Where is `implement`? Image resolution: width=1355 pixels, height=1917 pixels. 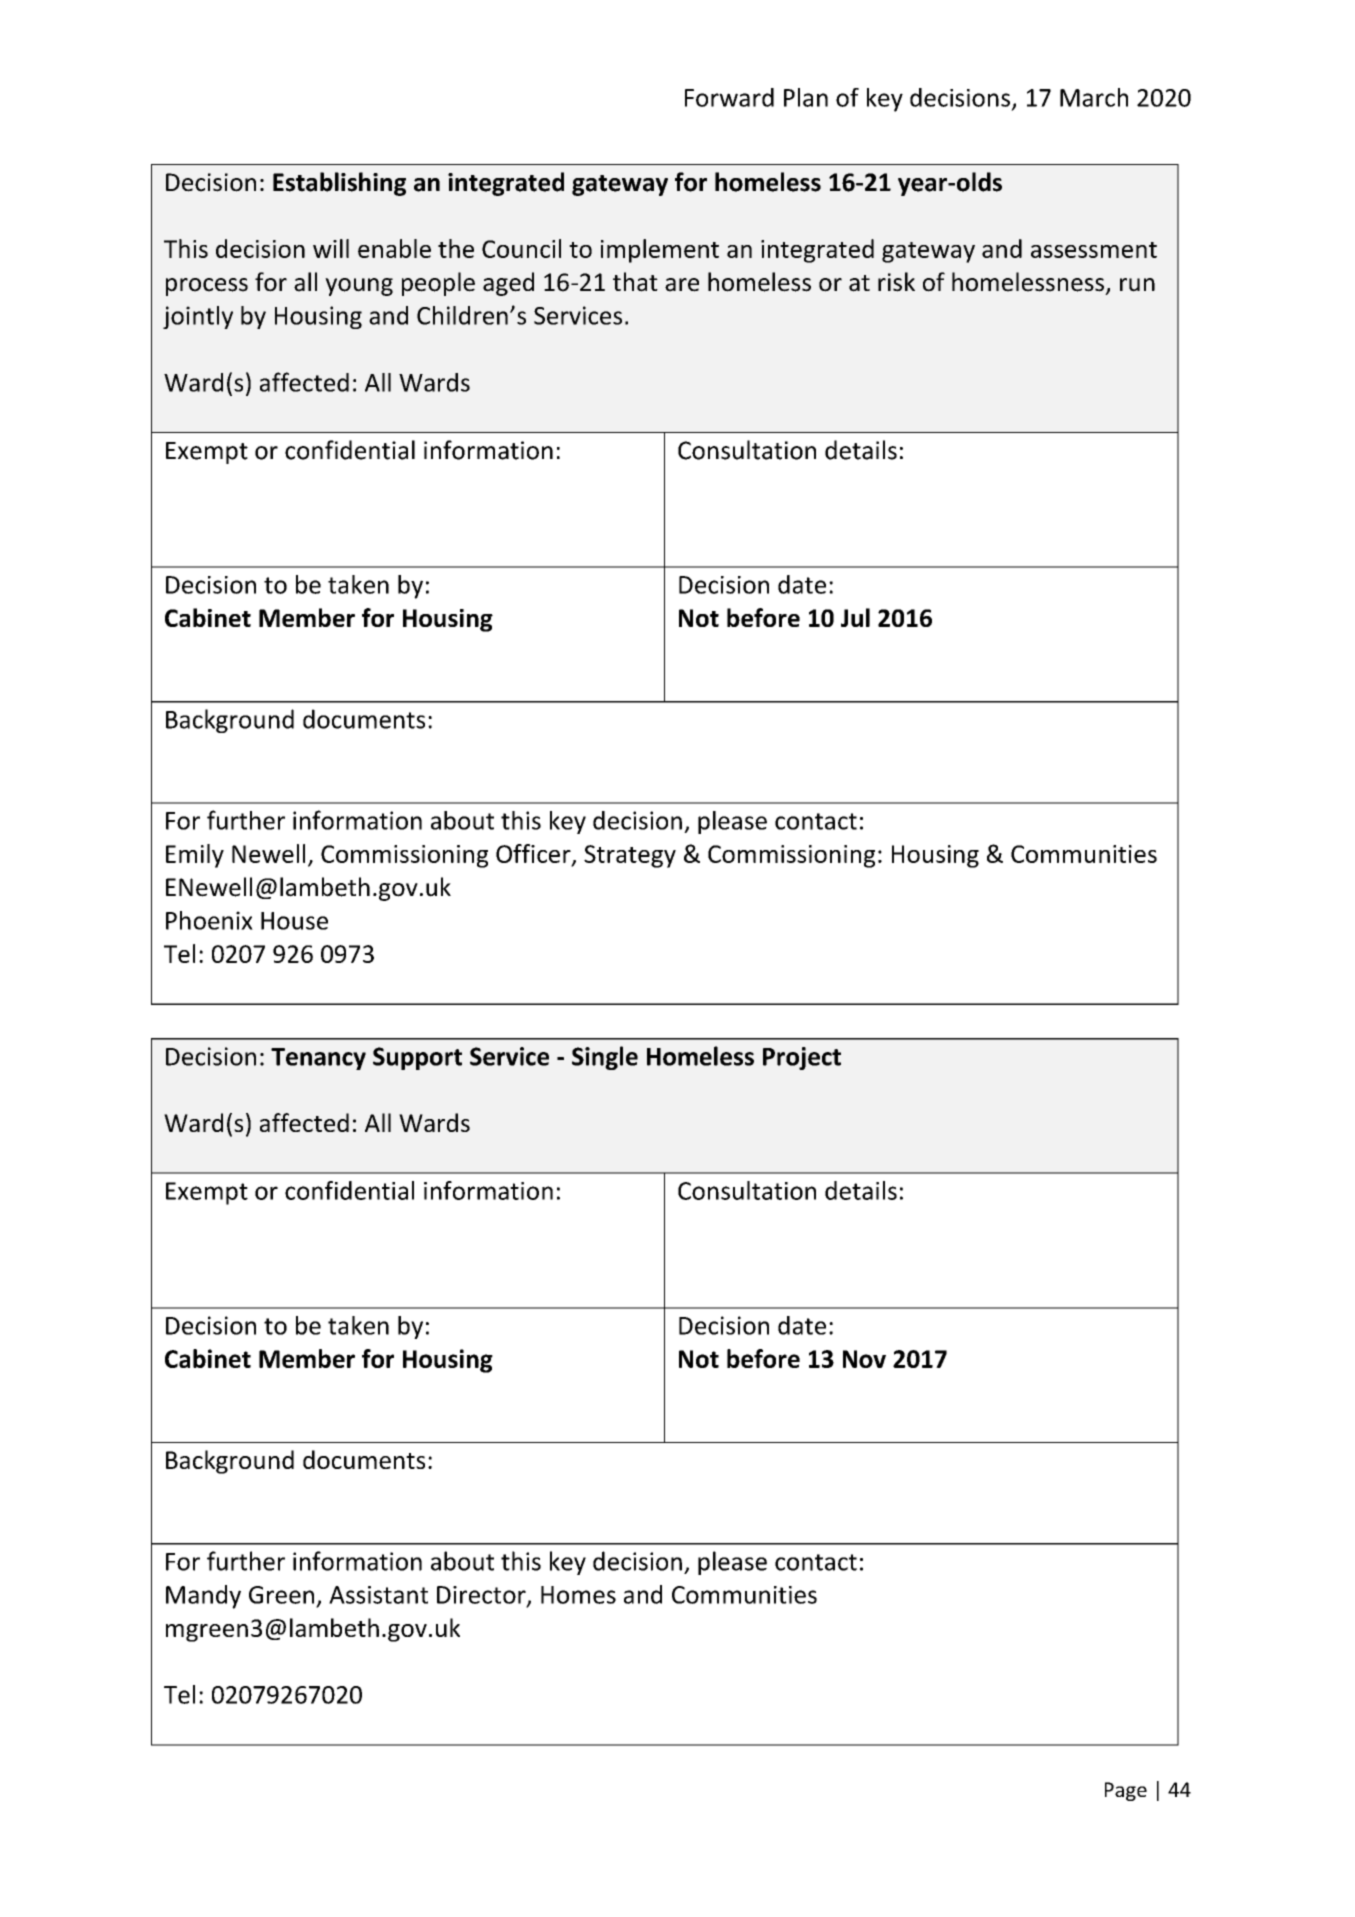
implement is located at coordinates (660, 251).
